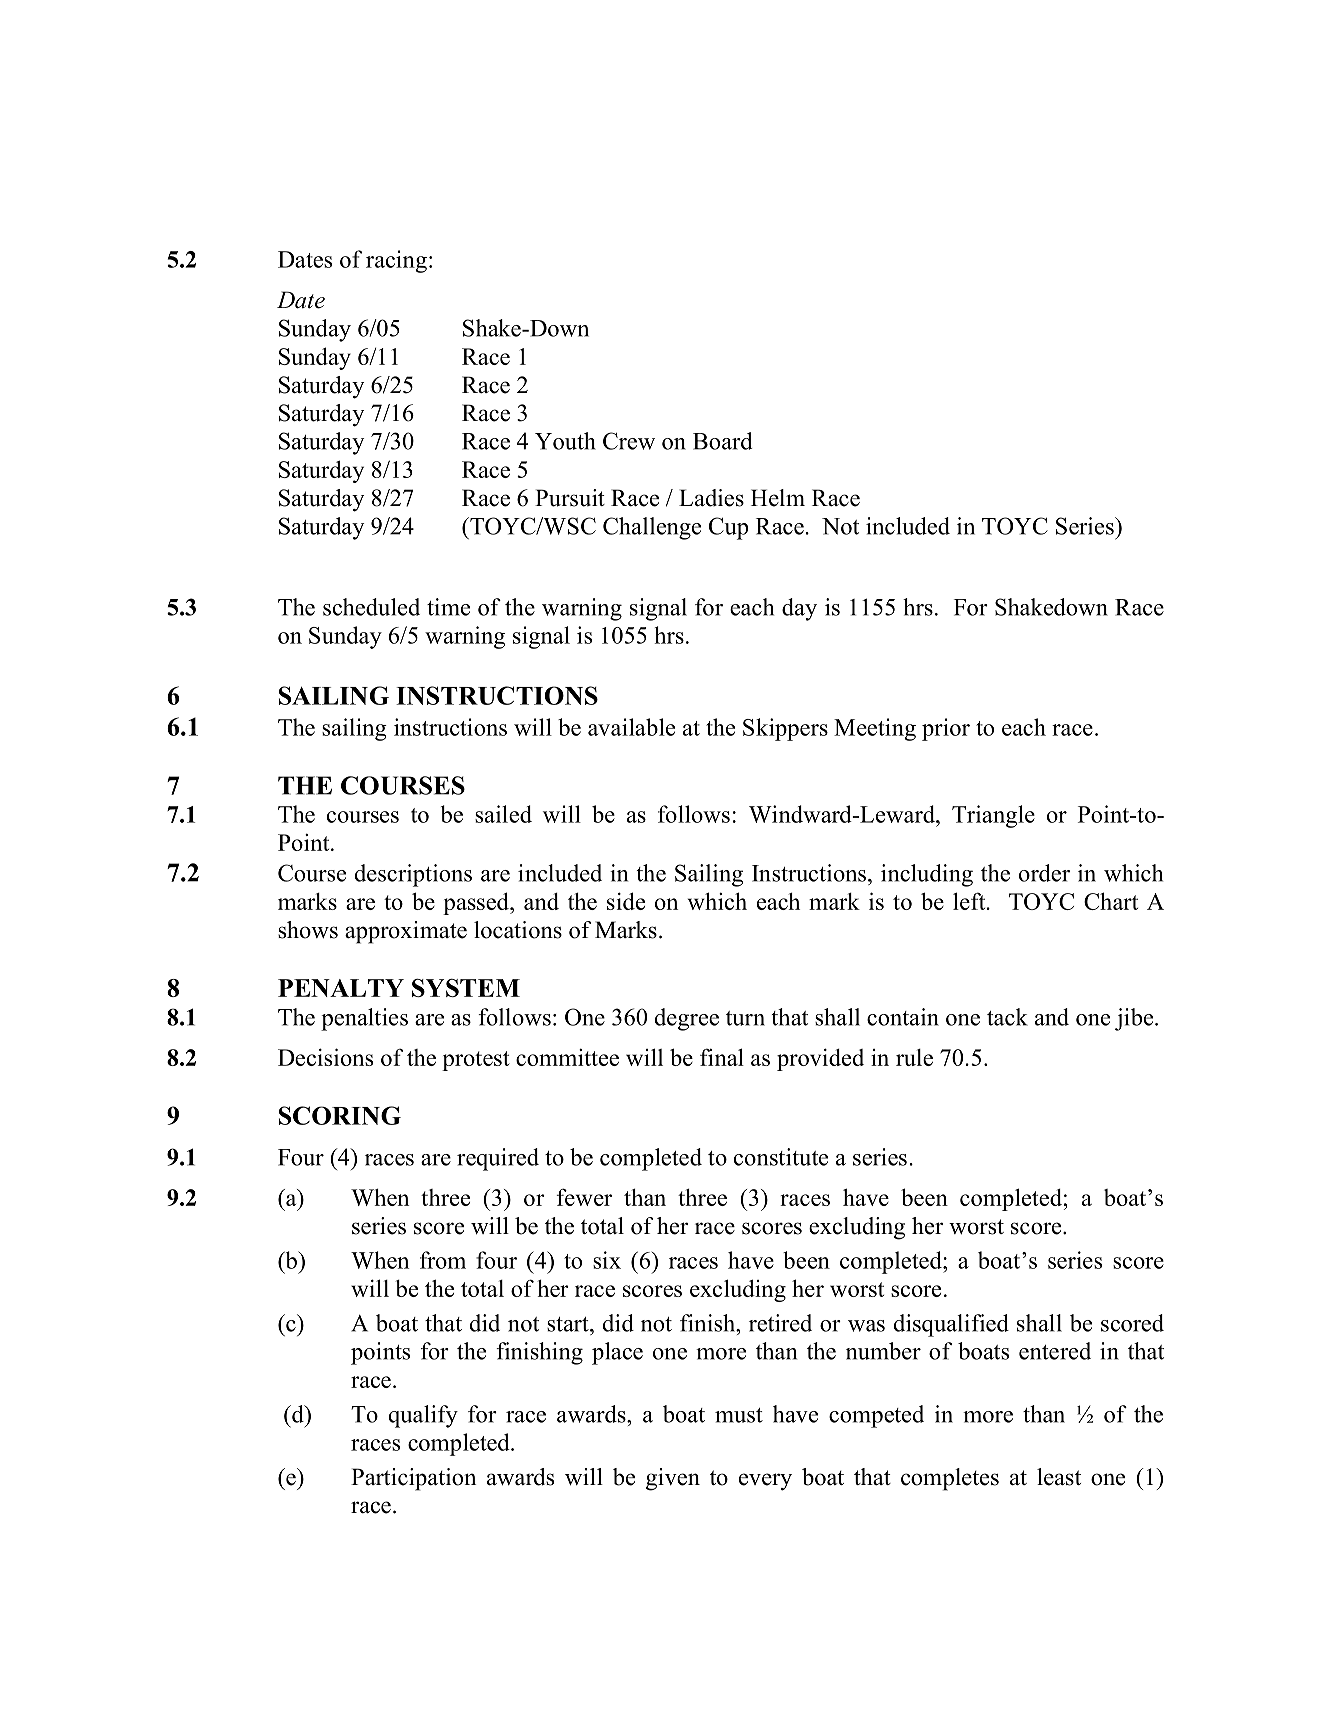  What do you see at coordinates (781, 1157) in the screenshot?
I see `constitute` at bounding box center [781, 1157].
